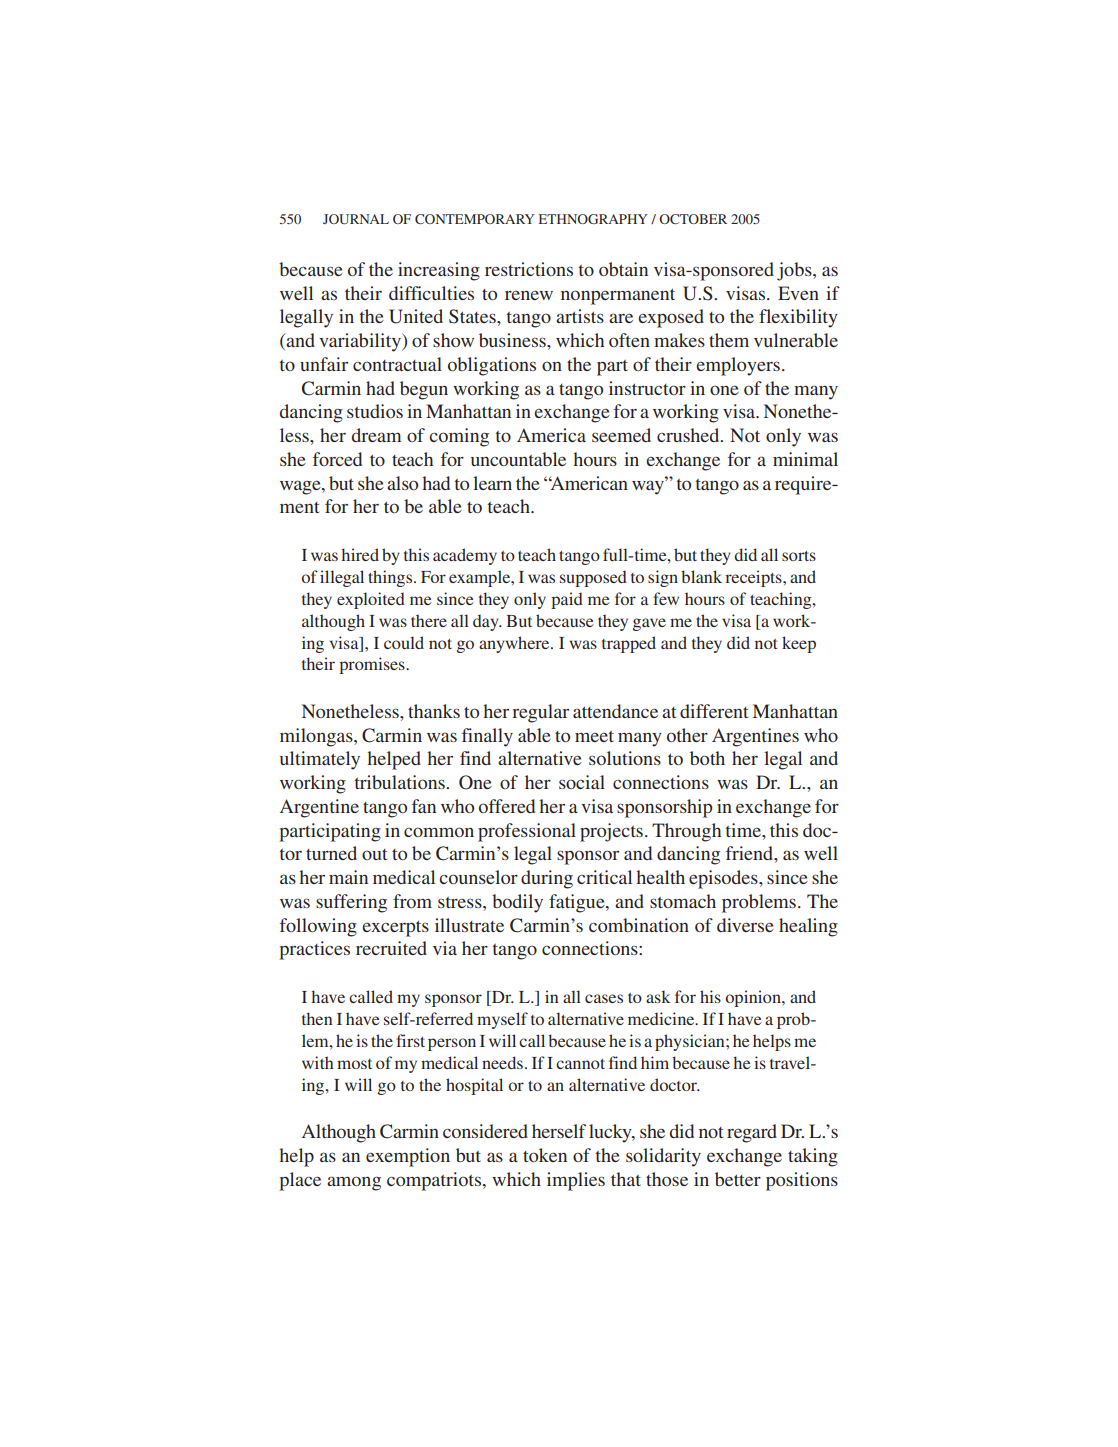 The height and width of the page is (1447, 1118). What do you see at coordinates (401, 782) in the page?
I see `tribulations` at bounding box center [401, 782].
